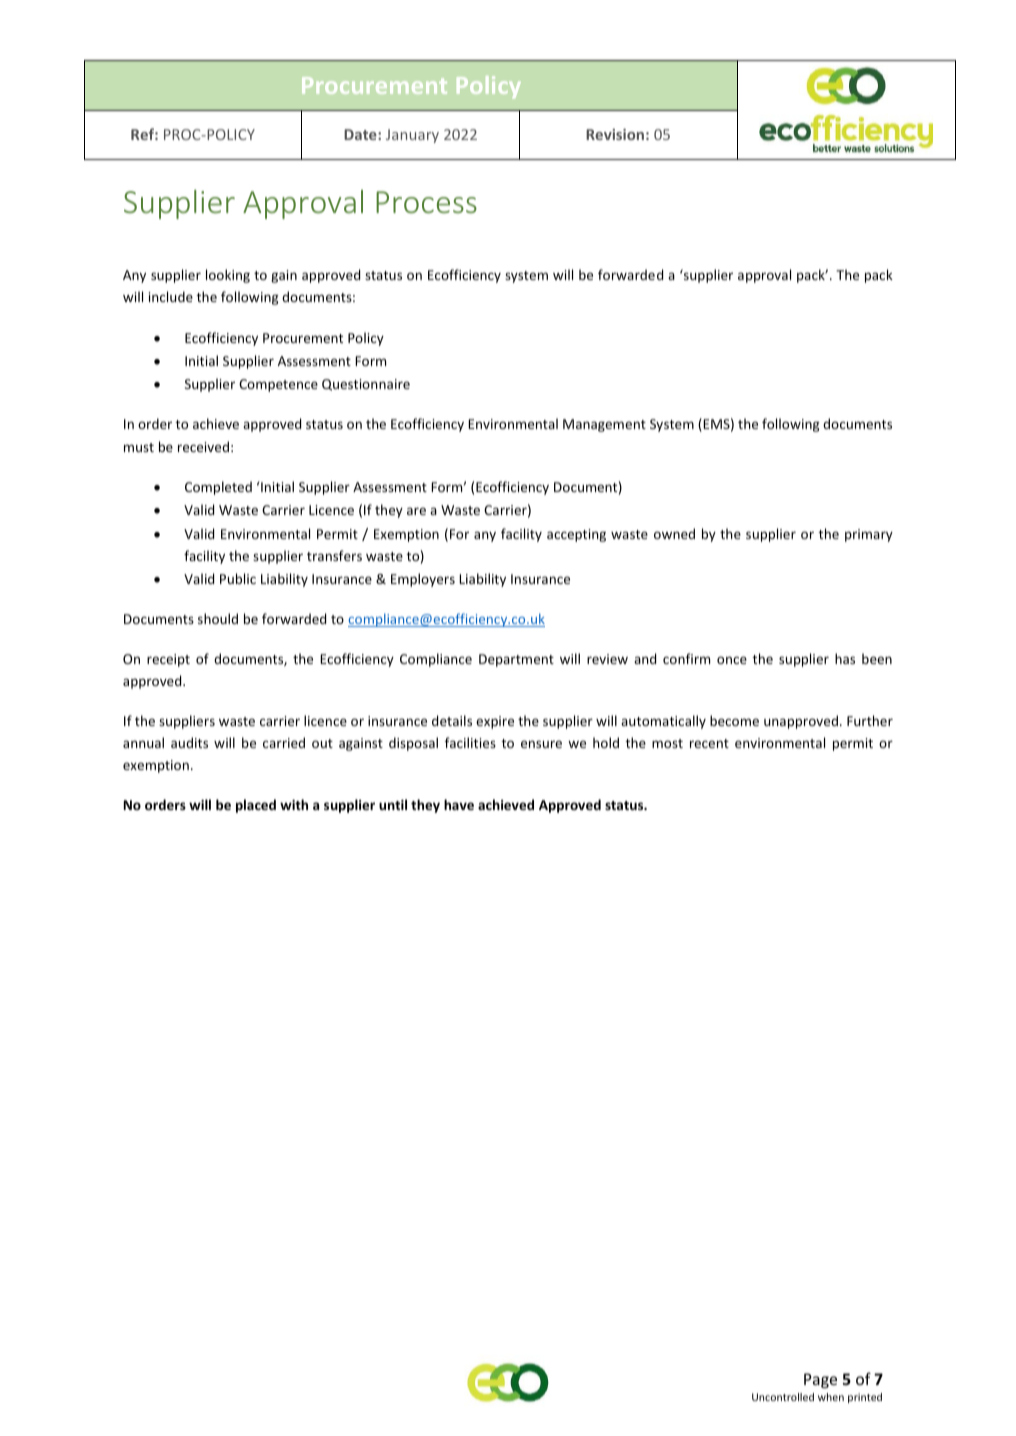  Describe the element at coordinates (783, 1397) in the screenshot. I see `Uncontrolled` at that location.
